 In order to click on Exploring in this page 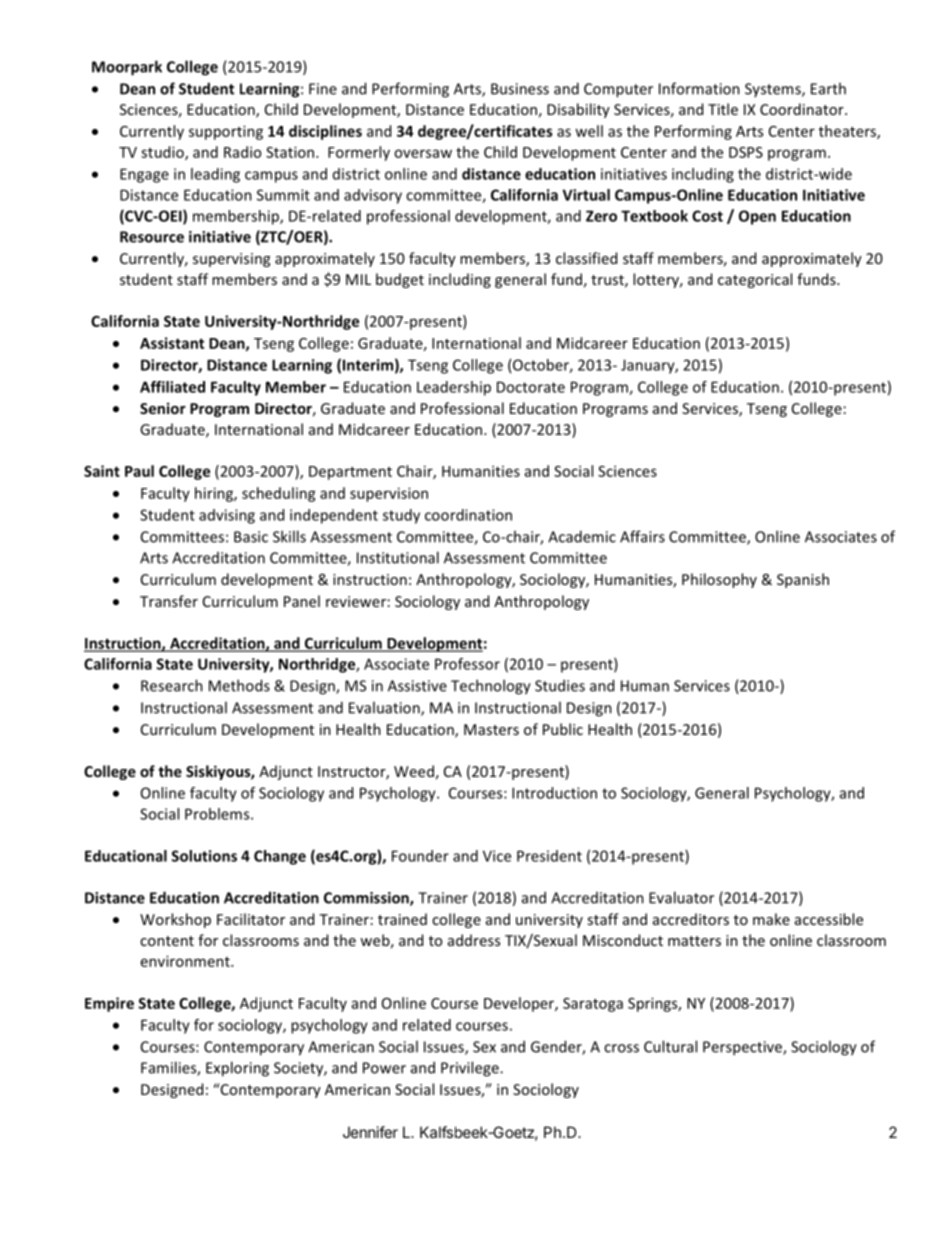, I will do `click(237, 1069)`.
